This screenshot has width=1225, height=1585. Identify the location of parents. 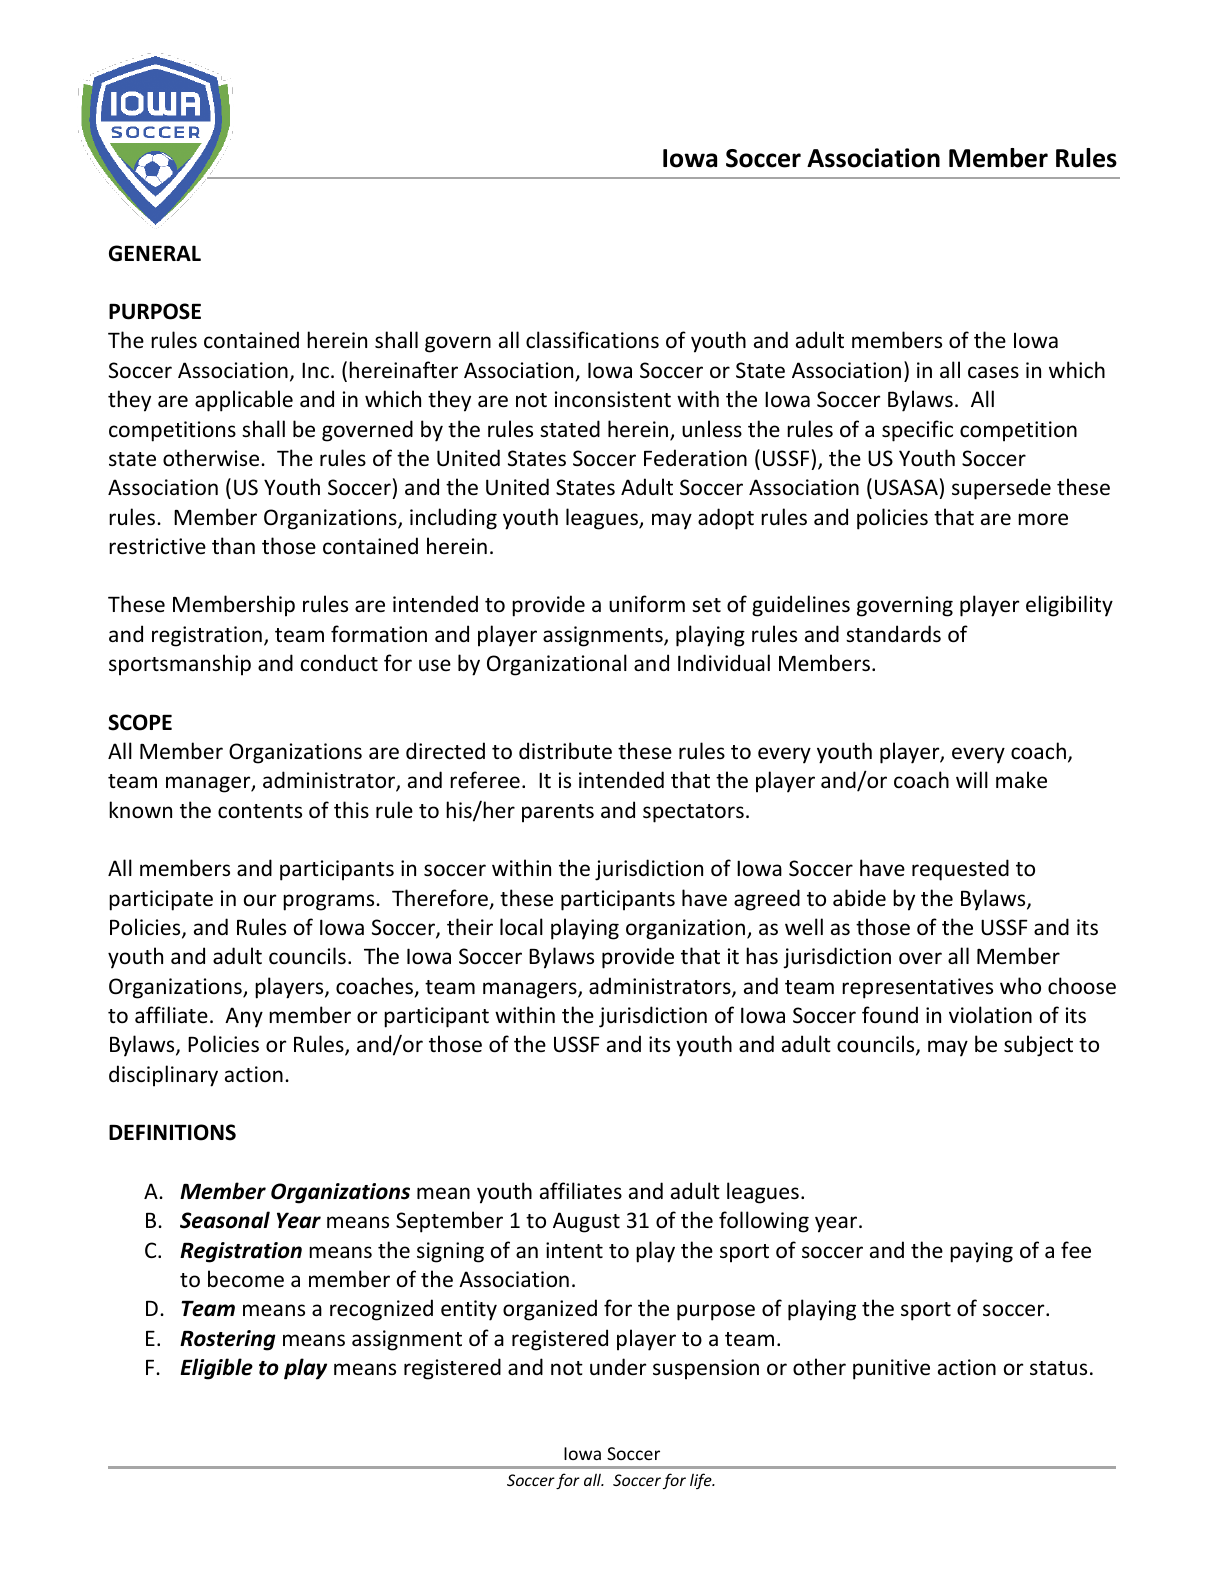
(558, 813).
